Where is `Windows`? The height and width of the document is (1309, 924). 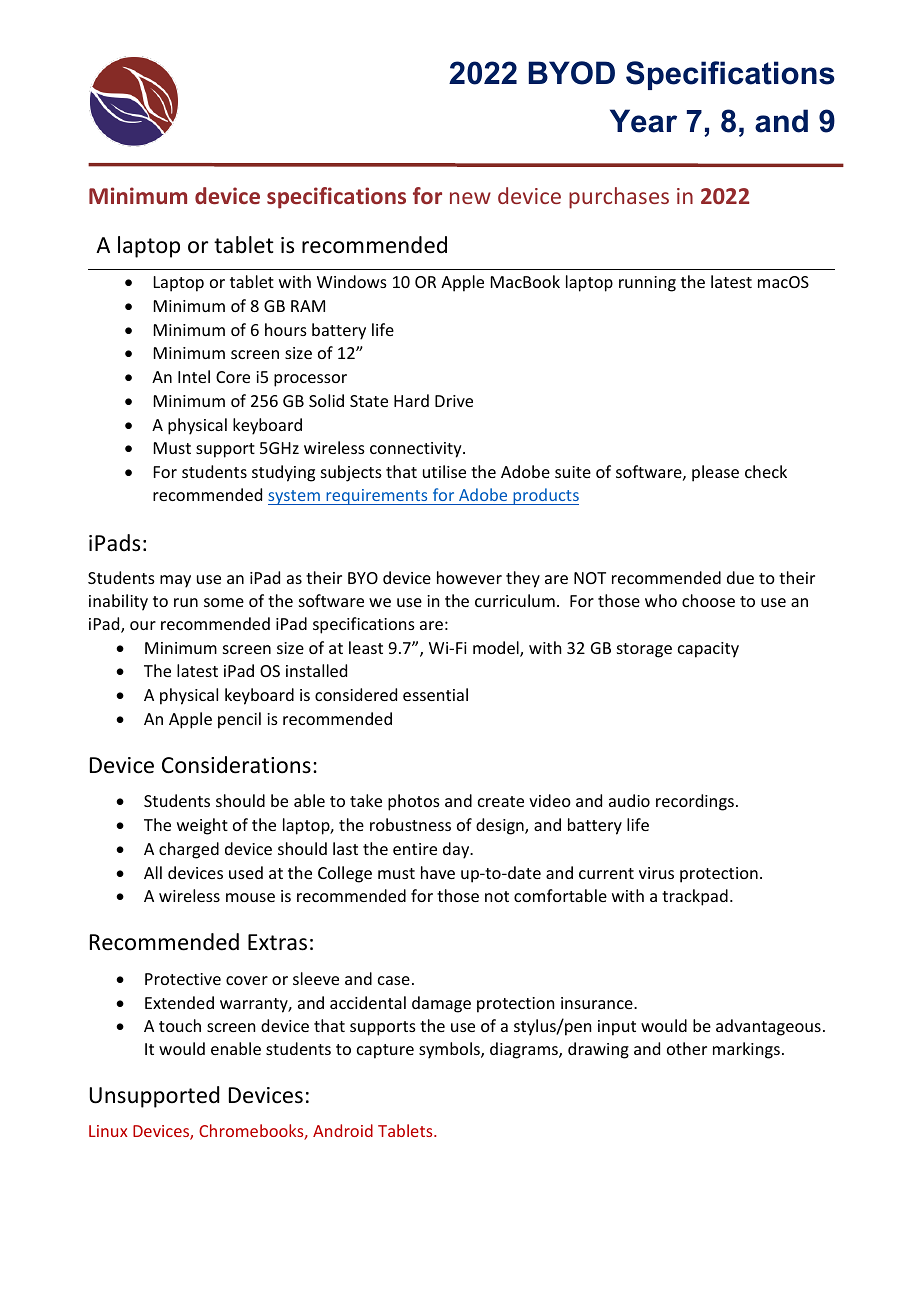 Windows is located at coordinates (352, 281).
